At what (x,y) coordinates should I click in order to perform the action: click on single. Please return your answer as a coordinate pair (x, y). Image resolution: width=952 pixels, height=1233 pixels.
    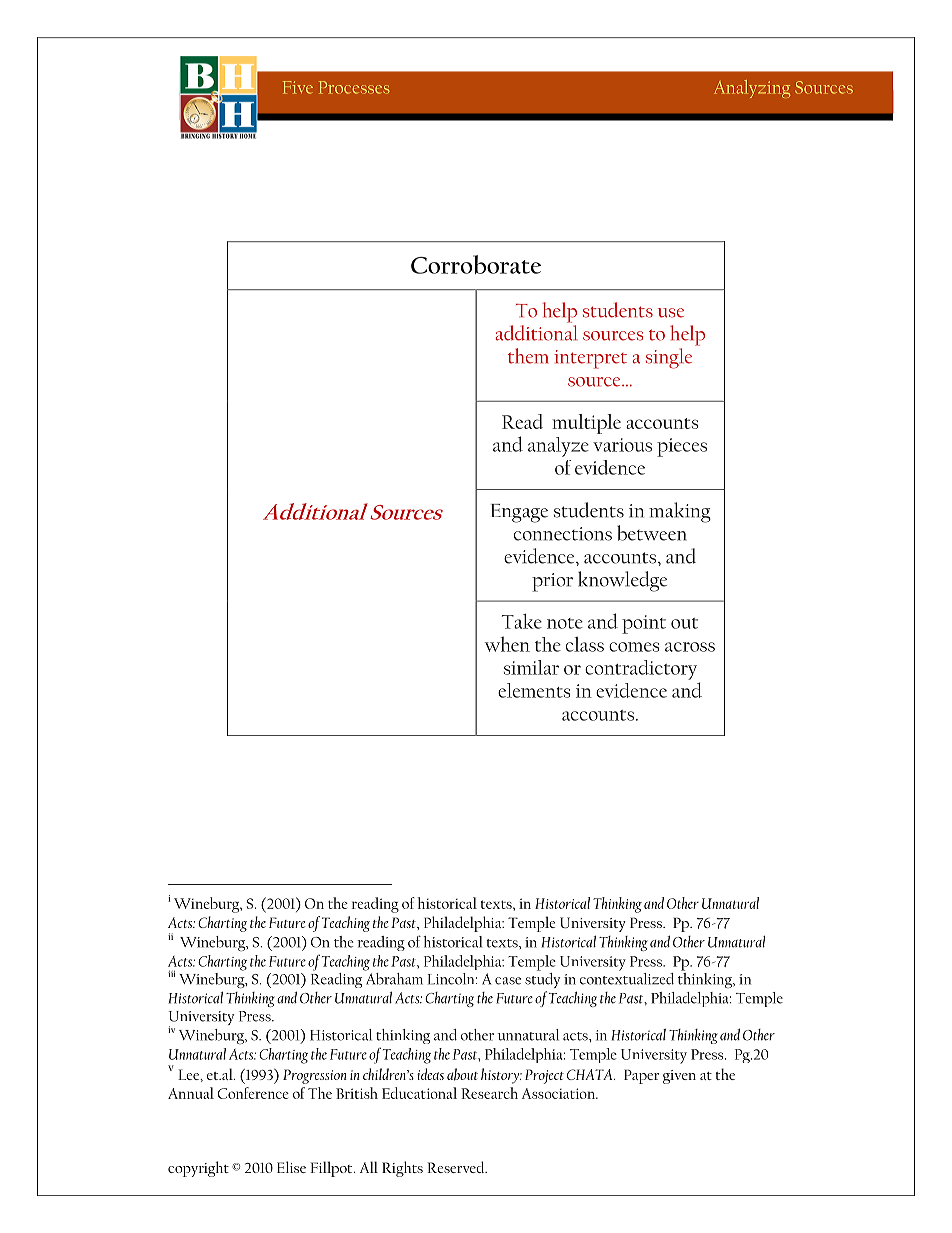
    Looking at the image, I should click on (669, 358).
